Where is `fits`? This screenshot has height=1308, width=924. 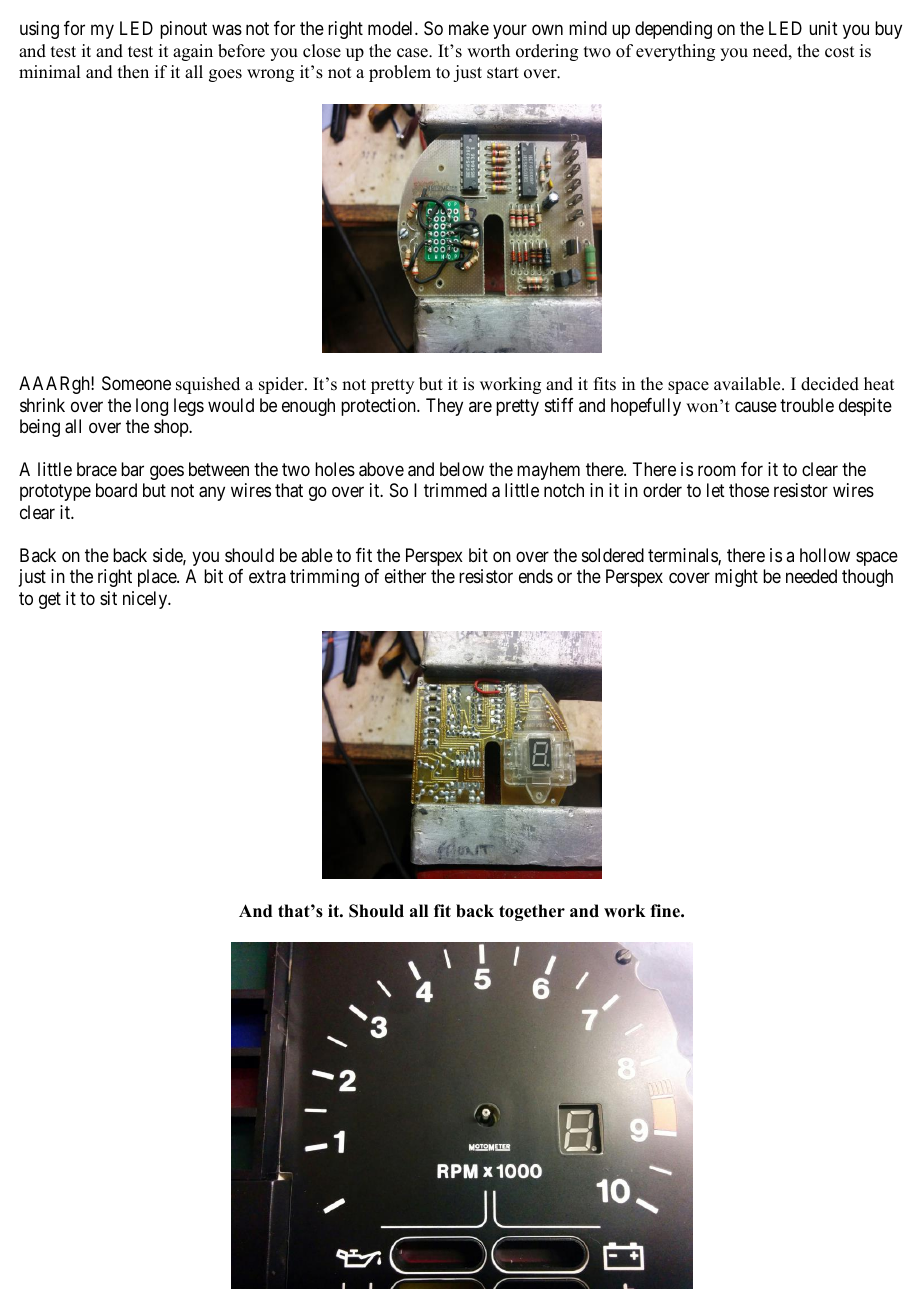
fits is located at coordinates (605, 384).
